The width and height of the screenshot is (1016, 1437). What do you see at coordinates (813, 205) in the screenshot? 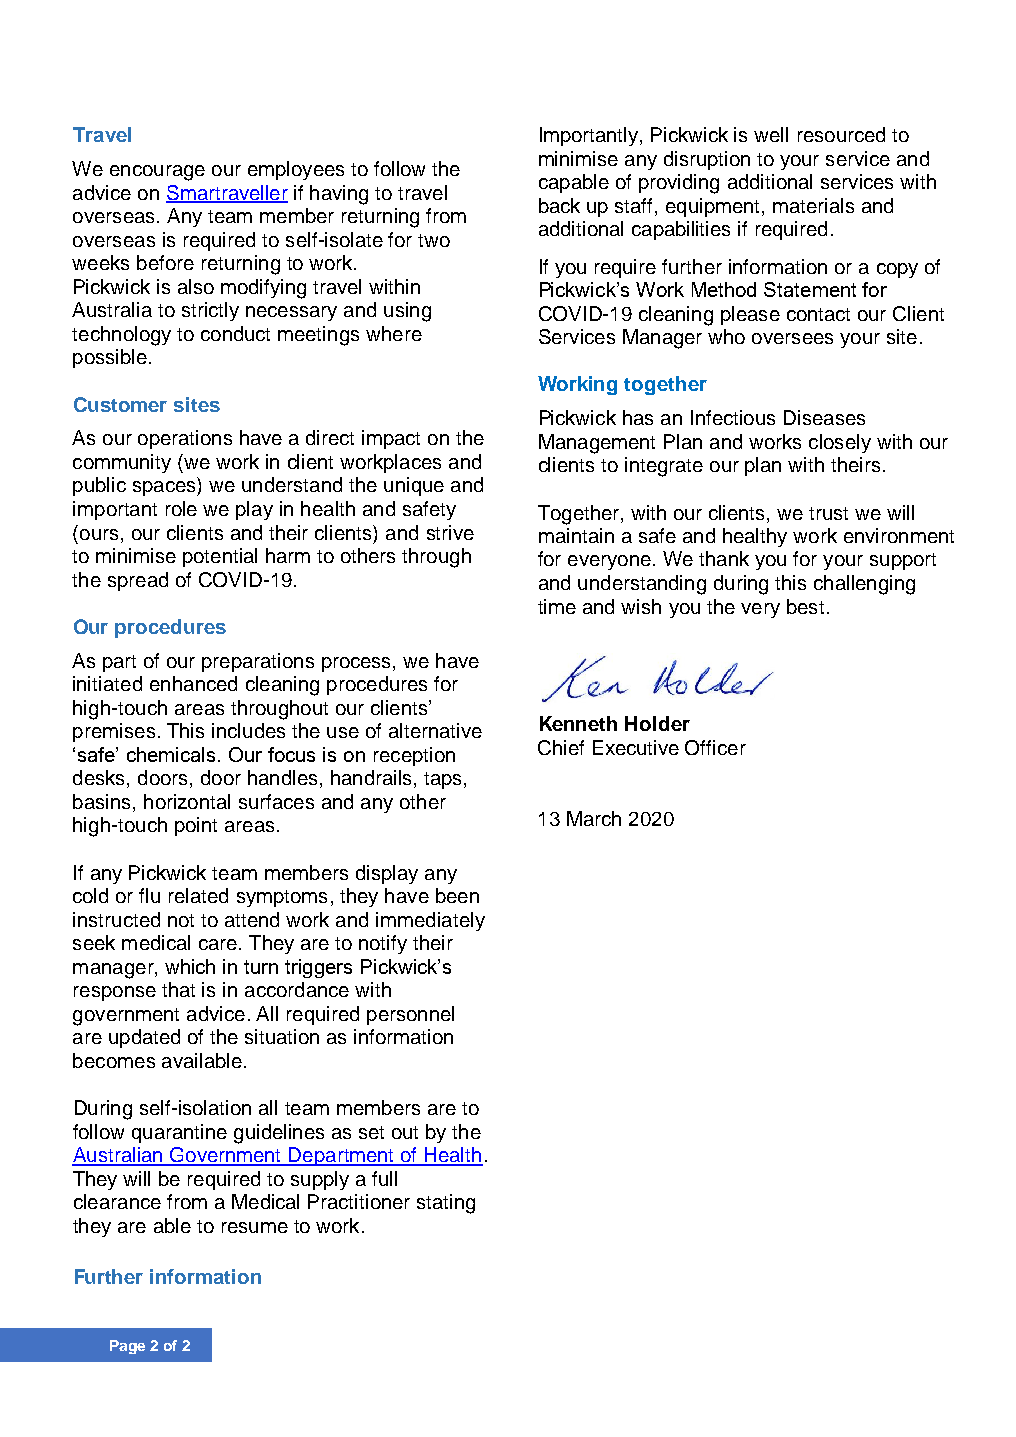
I see `materials` at bounding box center [813, 205].
